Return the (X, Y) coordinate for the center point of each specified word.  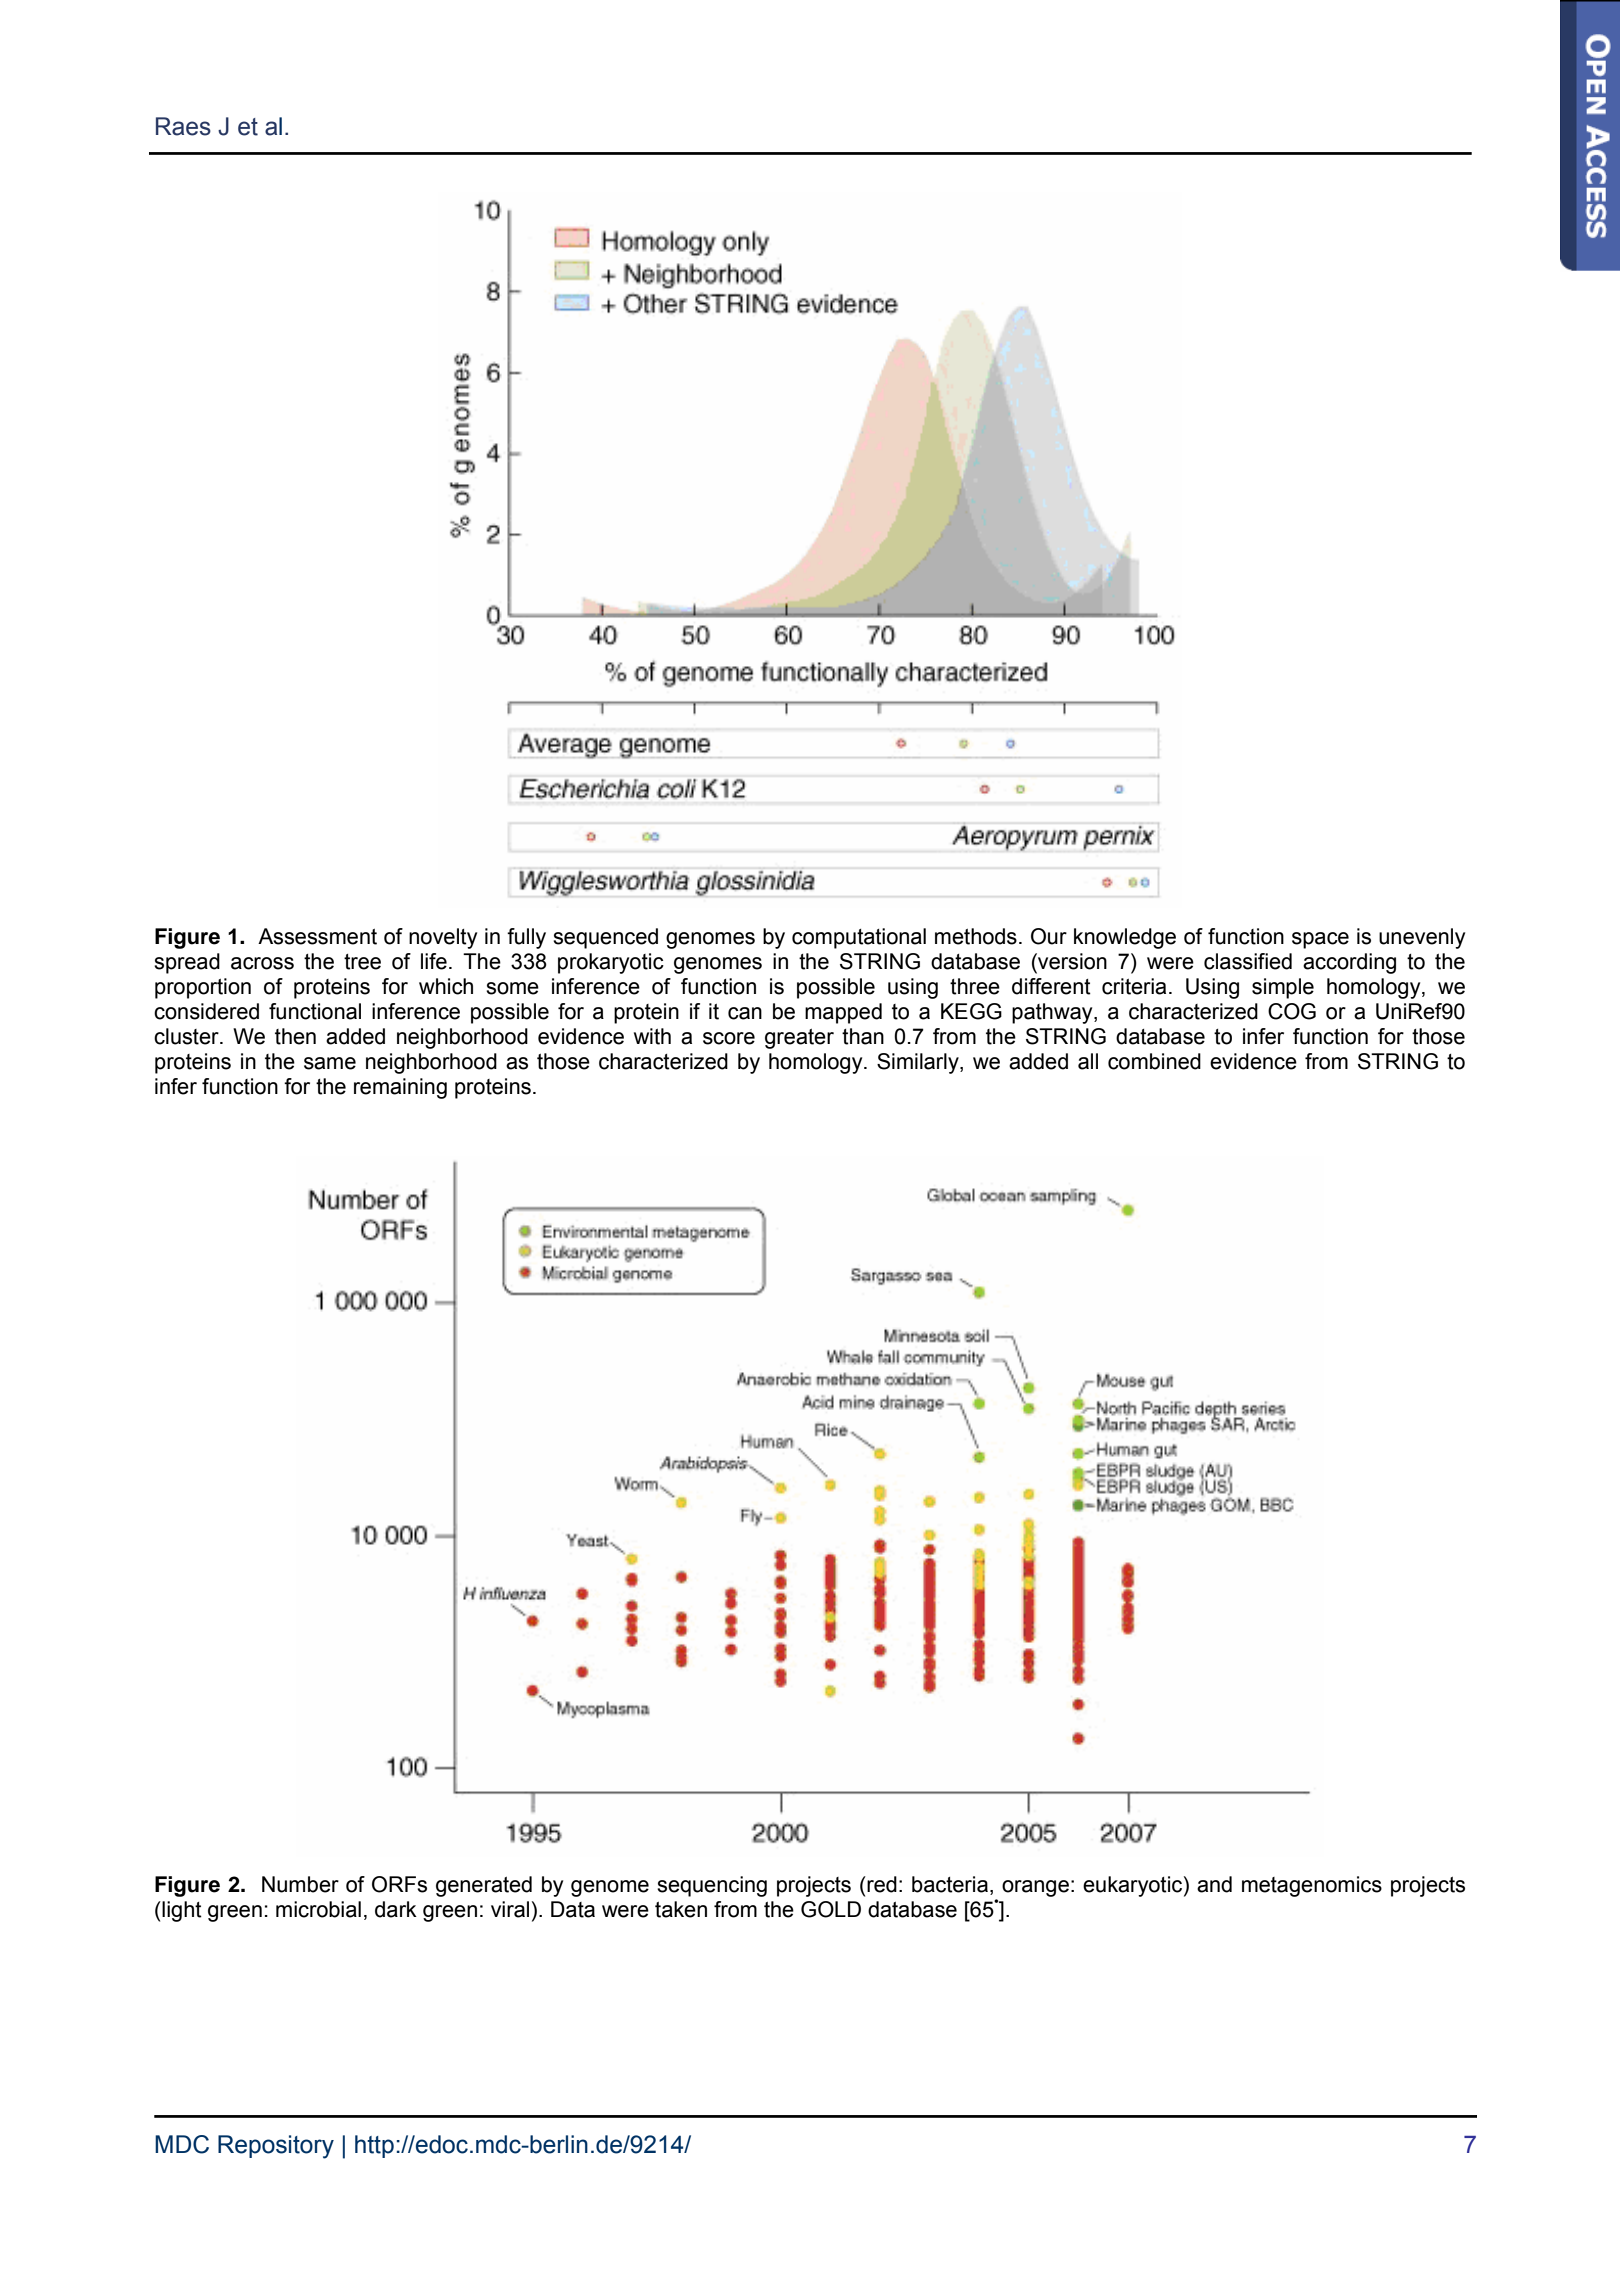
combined (1154, 1061)
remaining (400, 1088)
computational (859, 938)
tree (362, 962)
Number (300, 1884)
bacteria (950, 1884)
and (1214, 1884)
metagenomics (1312, 1886)
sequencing (712, 1886)
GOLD (831, 1909)
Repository (276, 2147)
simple (1283, 988)
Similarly (919, 1063)
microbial (318, 1909)
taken (681, 1909)
